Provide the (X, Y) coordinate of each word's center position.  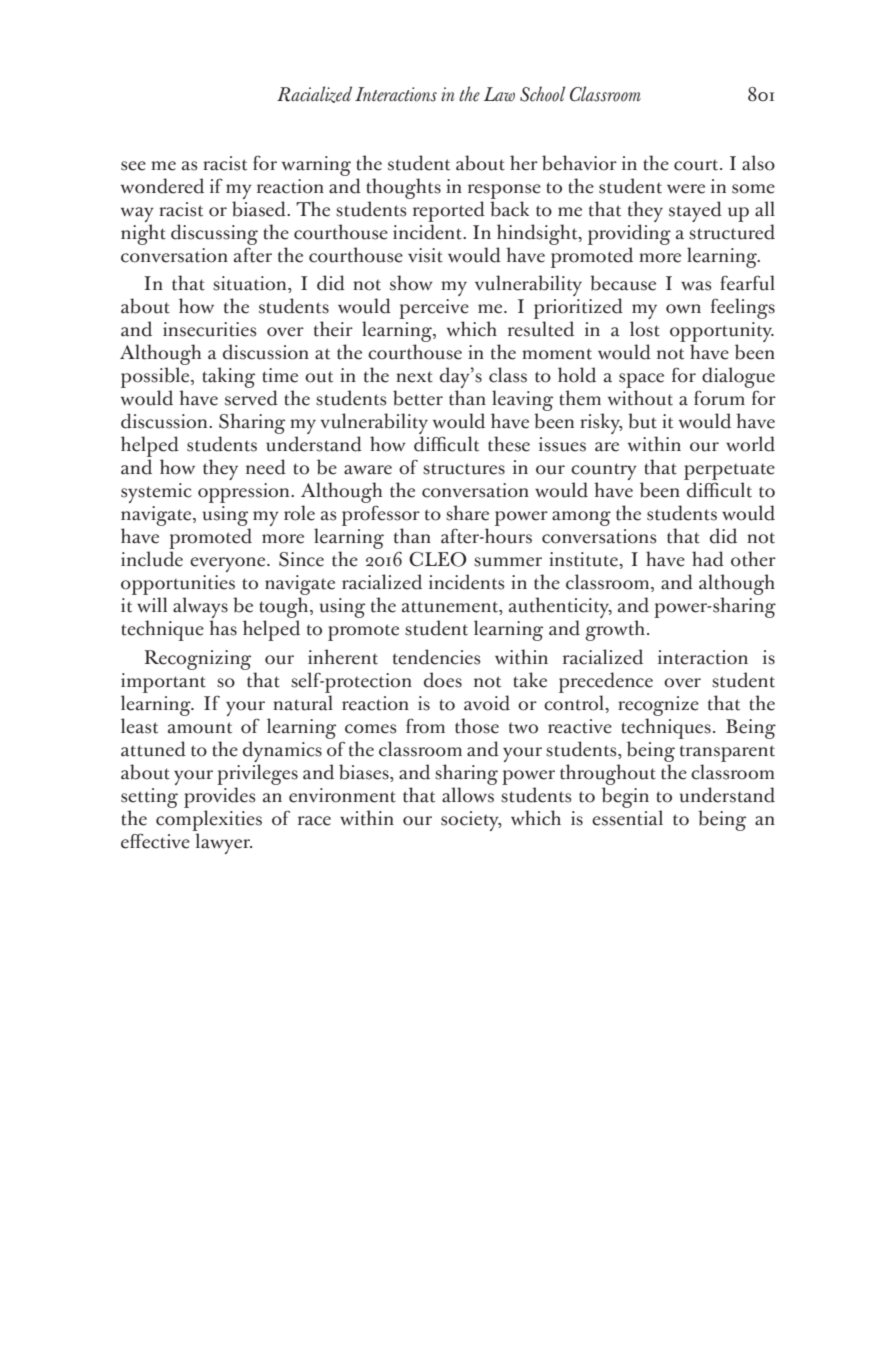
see (133, 166)
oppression (245, 493)
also (758, 163)
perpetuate (729, 473)
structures (464, 469)
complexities (209, 820)
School (542, 94)
